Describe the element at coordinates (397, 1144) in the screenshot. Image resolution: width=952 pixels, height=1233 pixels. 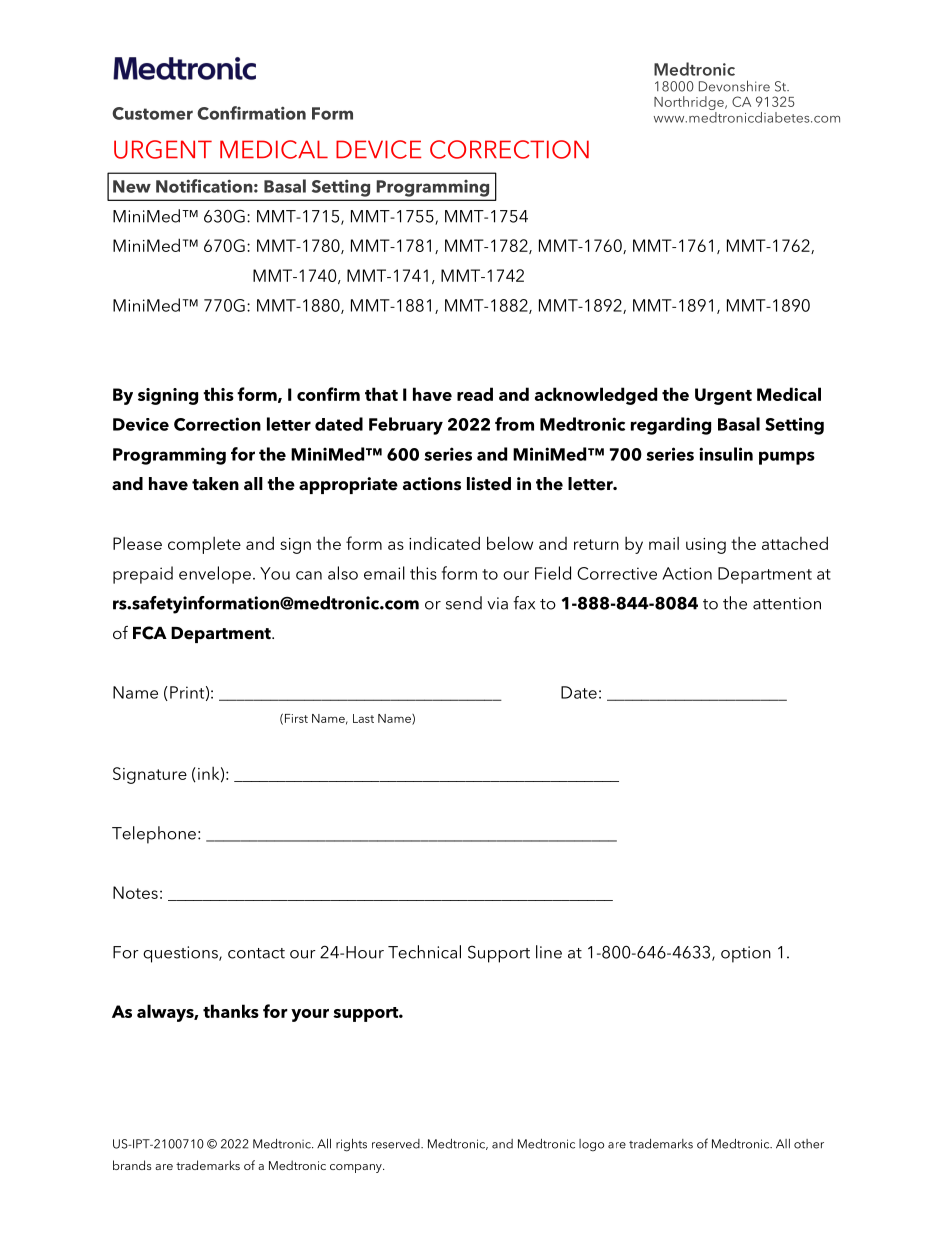
I see `reserved` at that location.
